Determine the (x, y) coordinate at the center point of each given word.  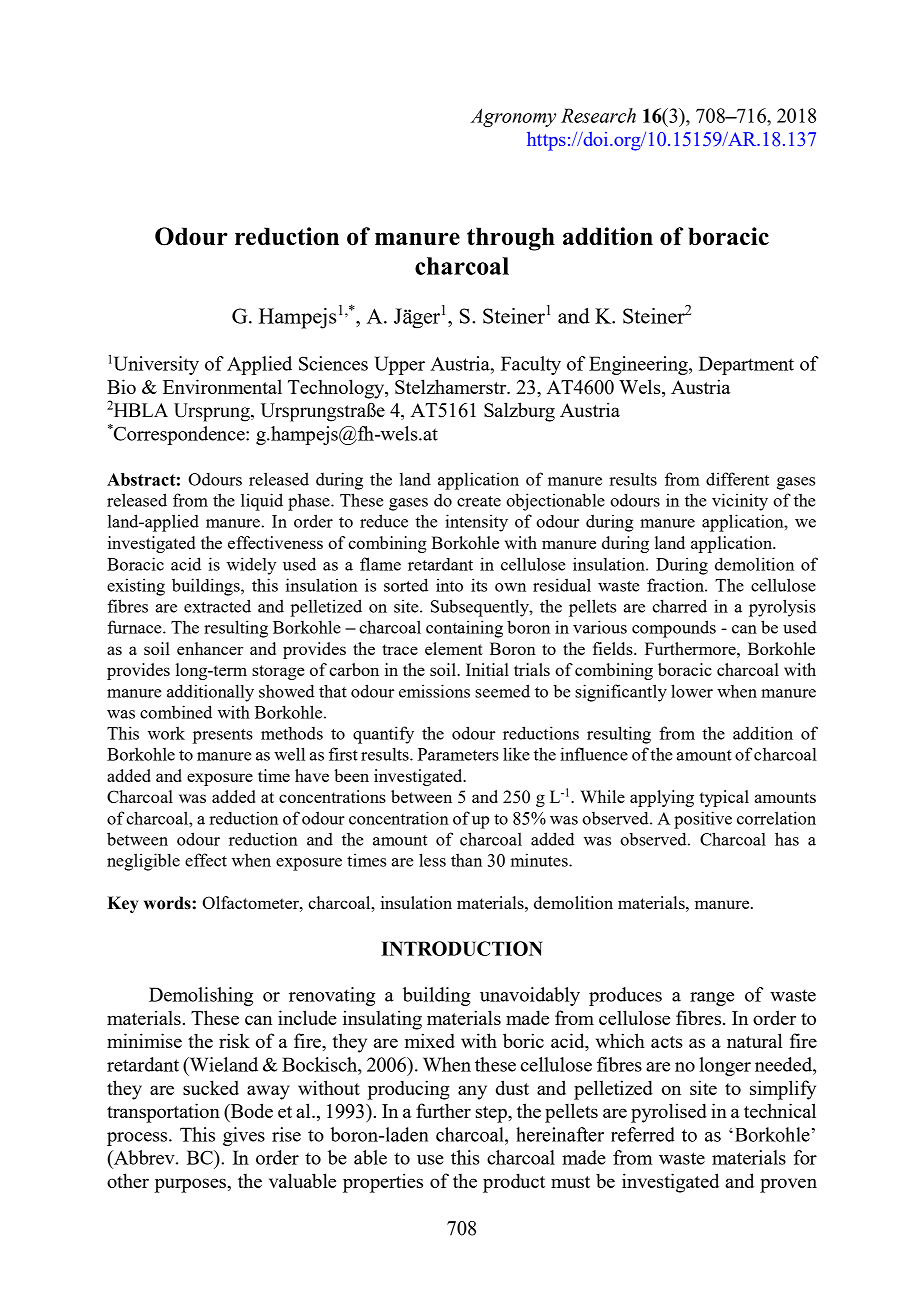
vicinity (740, 502)
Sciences (333, 363)
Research (598, 115)
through (511, 239)
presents (223, 736)
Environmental (222, 386)
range (712, 999)
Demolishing (201, 996)
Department (746, 365)
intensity (476, 523)
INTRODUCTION (461, 948)
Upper (400, 365)
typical (724, 798)
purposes (190, 1185)
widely (251, 566)
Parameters (458, 754)
